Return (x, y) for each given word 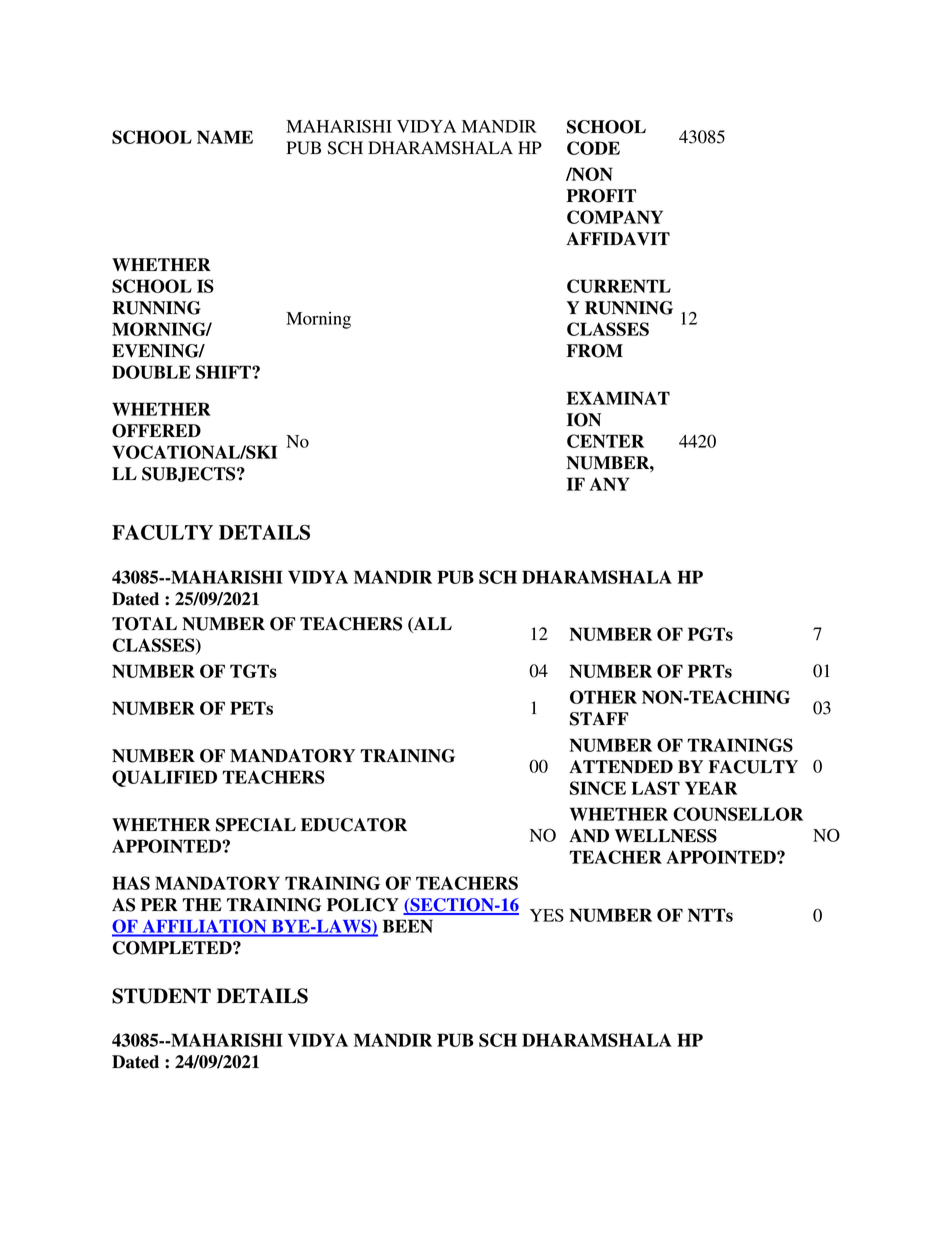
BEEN (408, 926)
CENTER (605, 441)
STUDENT (161, 996)
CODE (593, 148)
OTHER (603, 697)
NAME (225, 137)
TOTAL (144, 624)
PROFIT (601, 196)
